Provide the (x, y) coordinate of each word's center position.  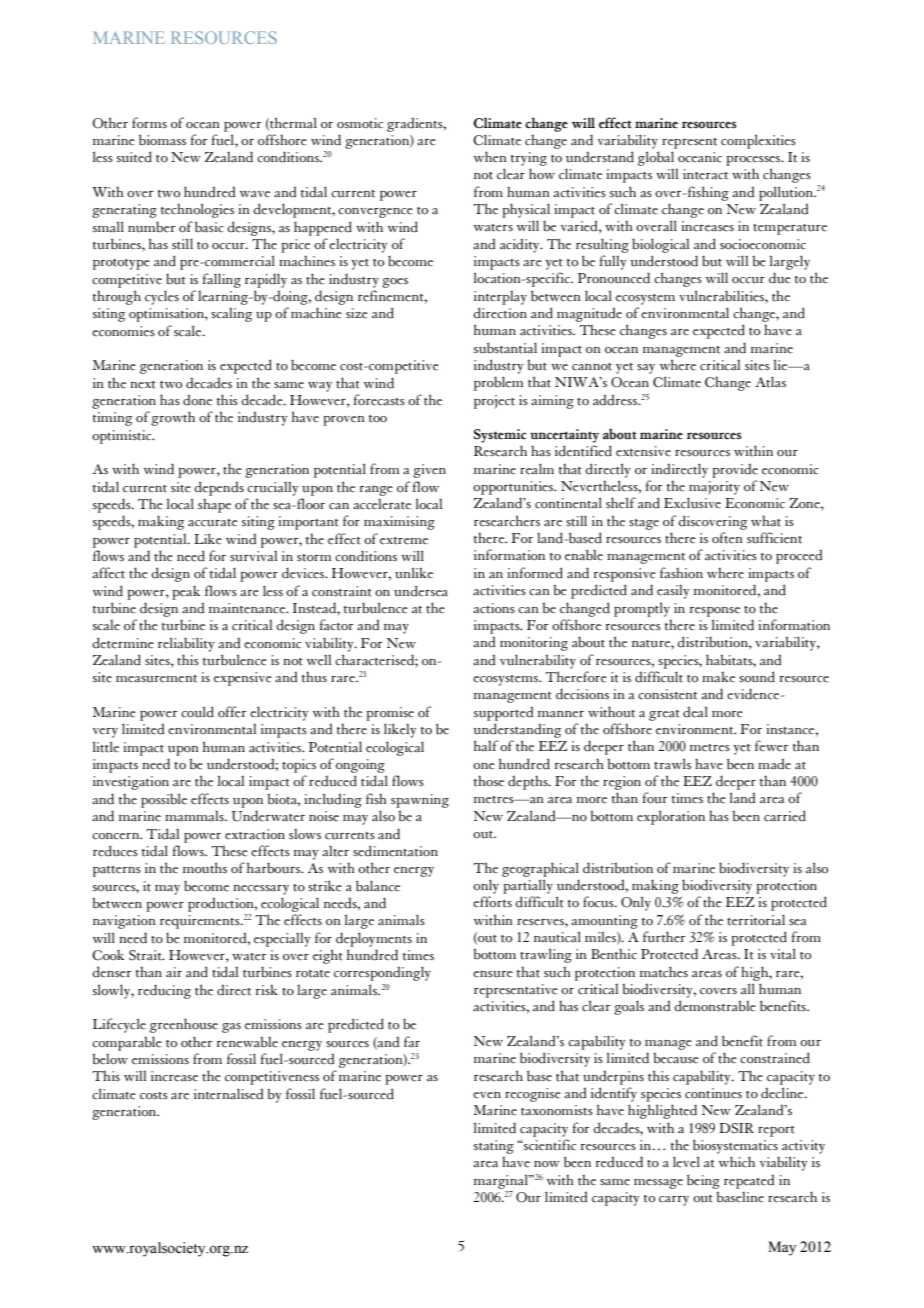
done (197, 400)
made (774, 764)
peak (186, 592)
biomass (162, 140)
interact (705, 174)
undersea (421, 591)
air (174, 972)
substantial (505, 348)
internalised (228, 1094)
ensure (493, 974)
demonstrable (715, 1006)
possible (164, 800)
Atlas (770, 382)
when (490, 157)
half (486, 745)
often (727, 538)
